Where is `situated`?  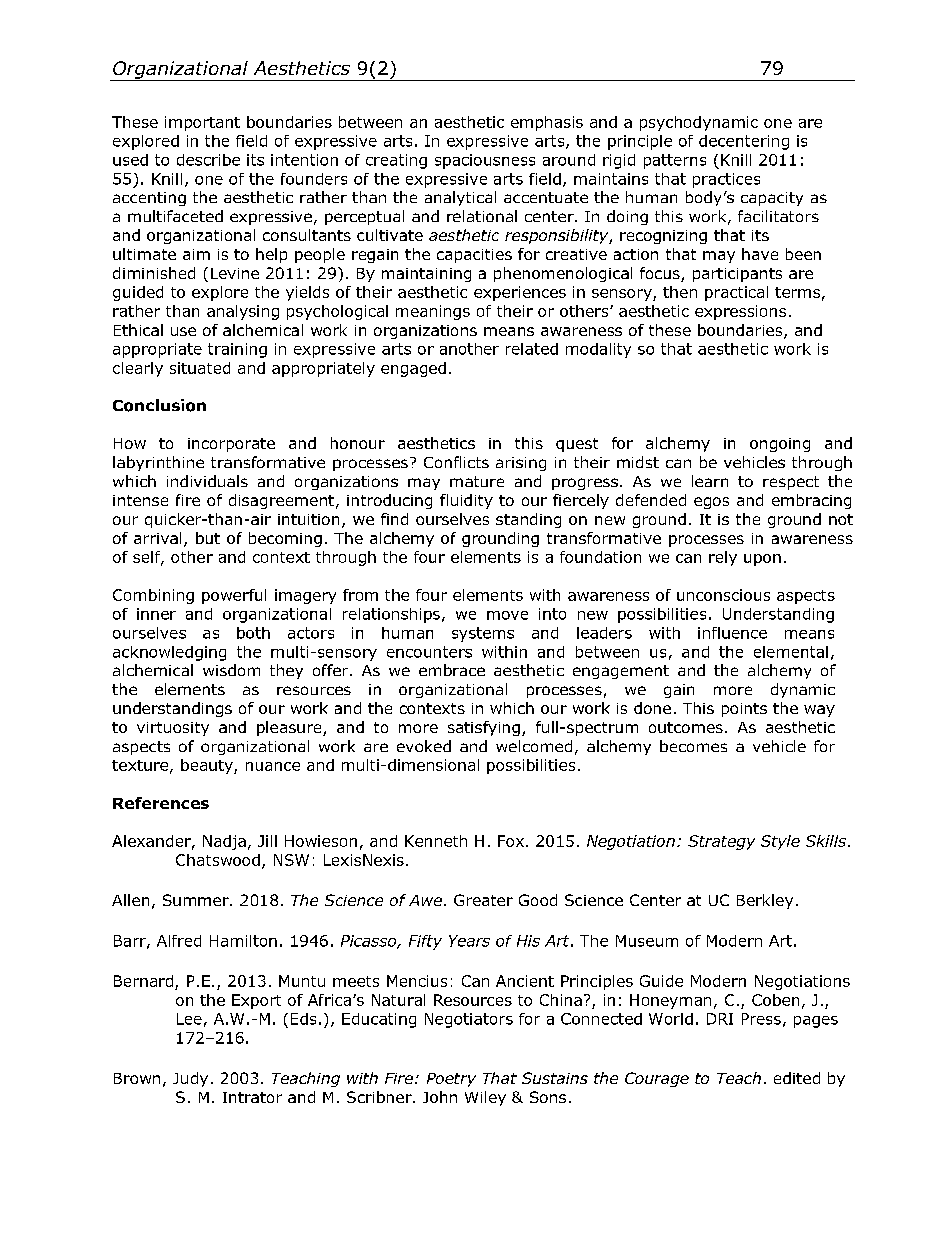
situated is located at coordinates (200, 368).
